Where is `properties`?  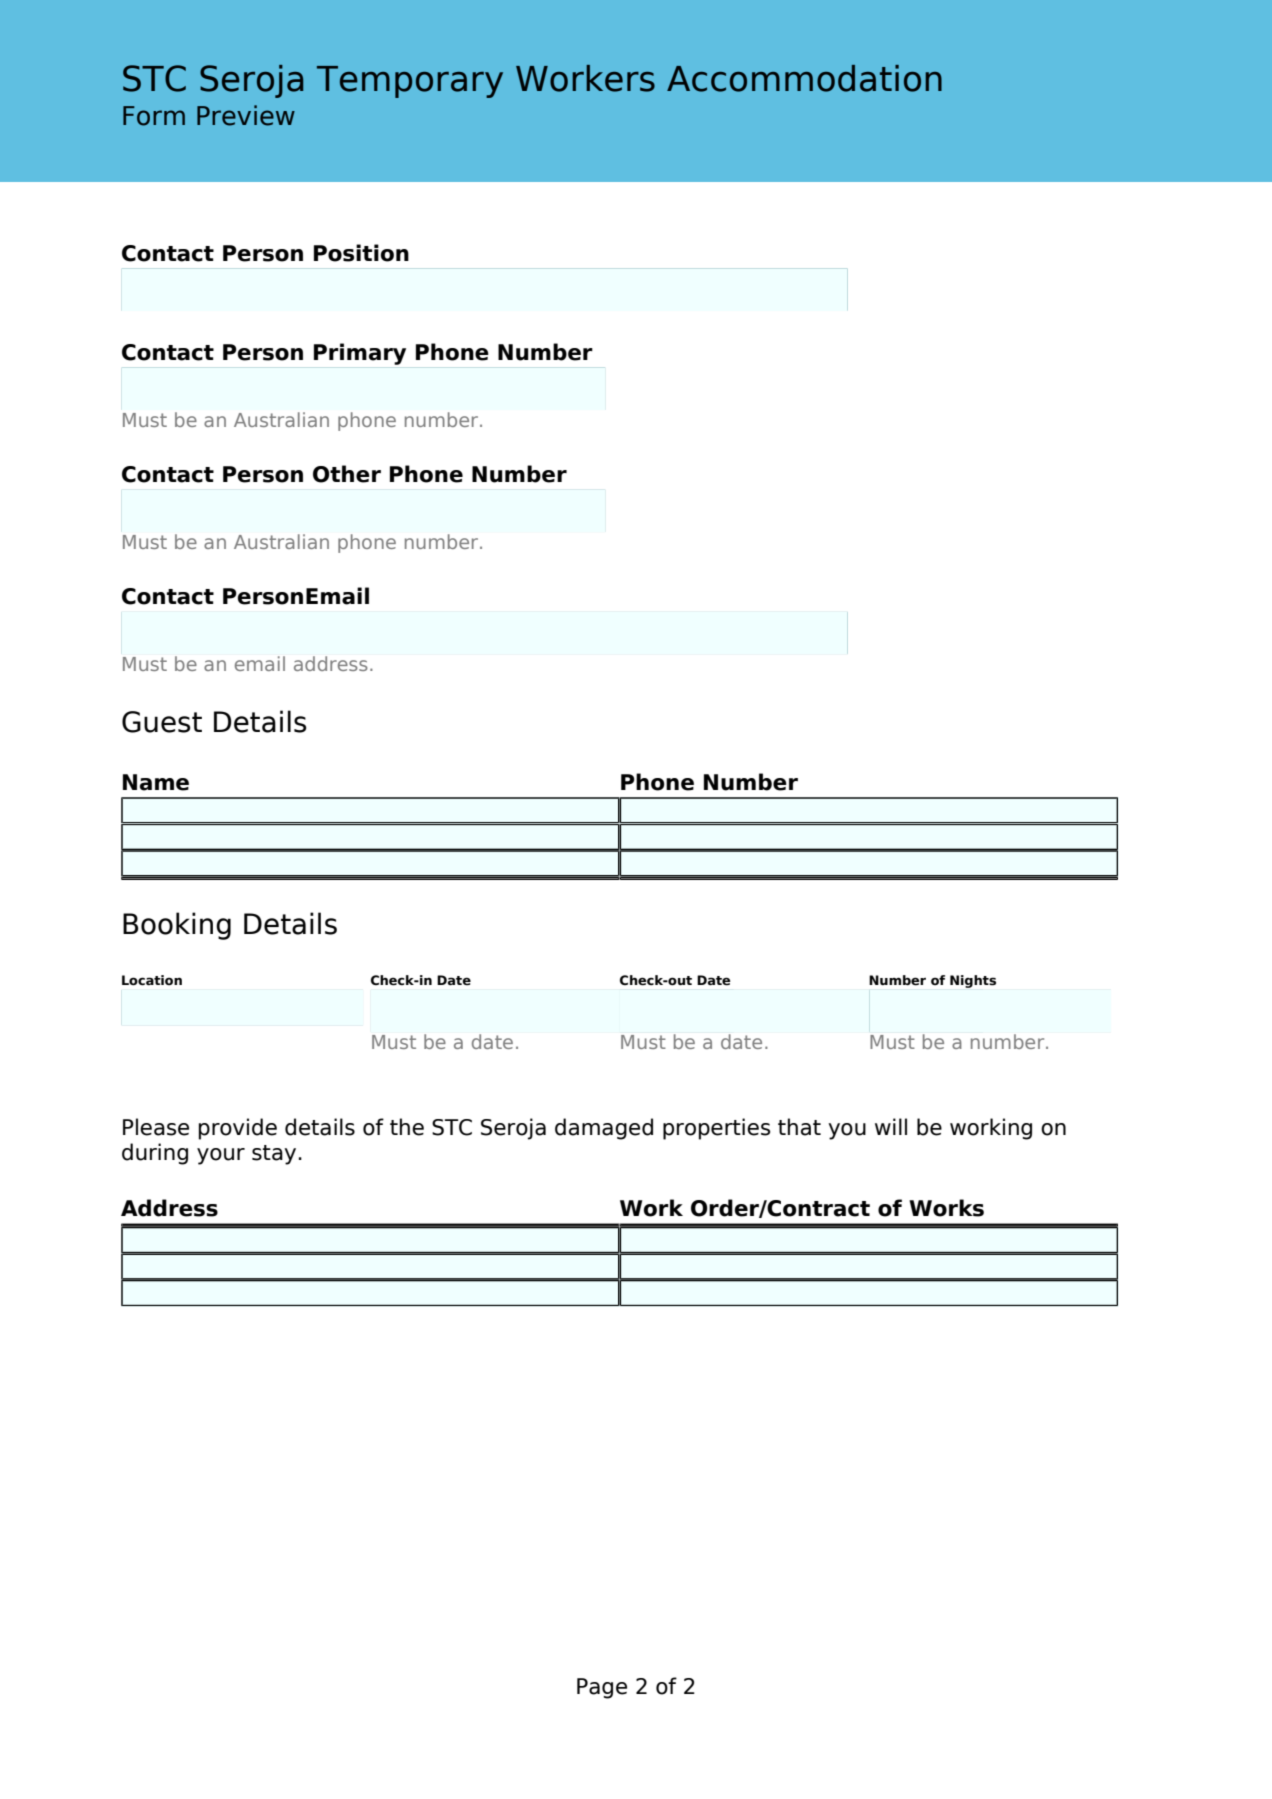
properties is located at coordinates (716, 1129).
